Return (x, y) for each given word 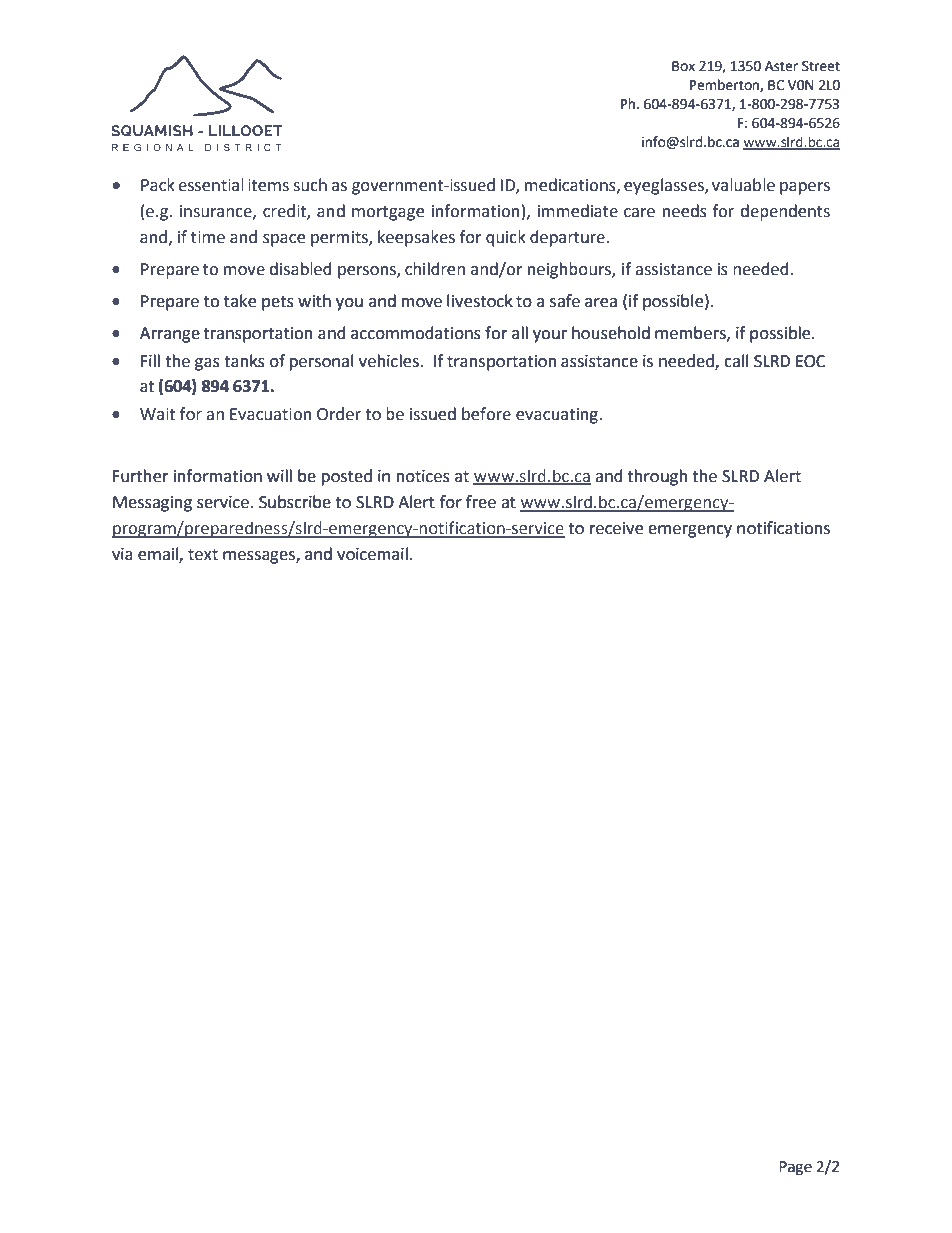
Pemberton (725, 85)
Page (795, 1168)
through (657, 477)
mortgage (388, 213)
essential (211, 185)
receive (616, 528)
